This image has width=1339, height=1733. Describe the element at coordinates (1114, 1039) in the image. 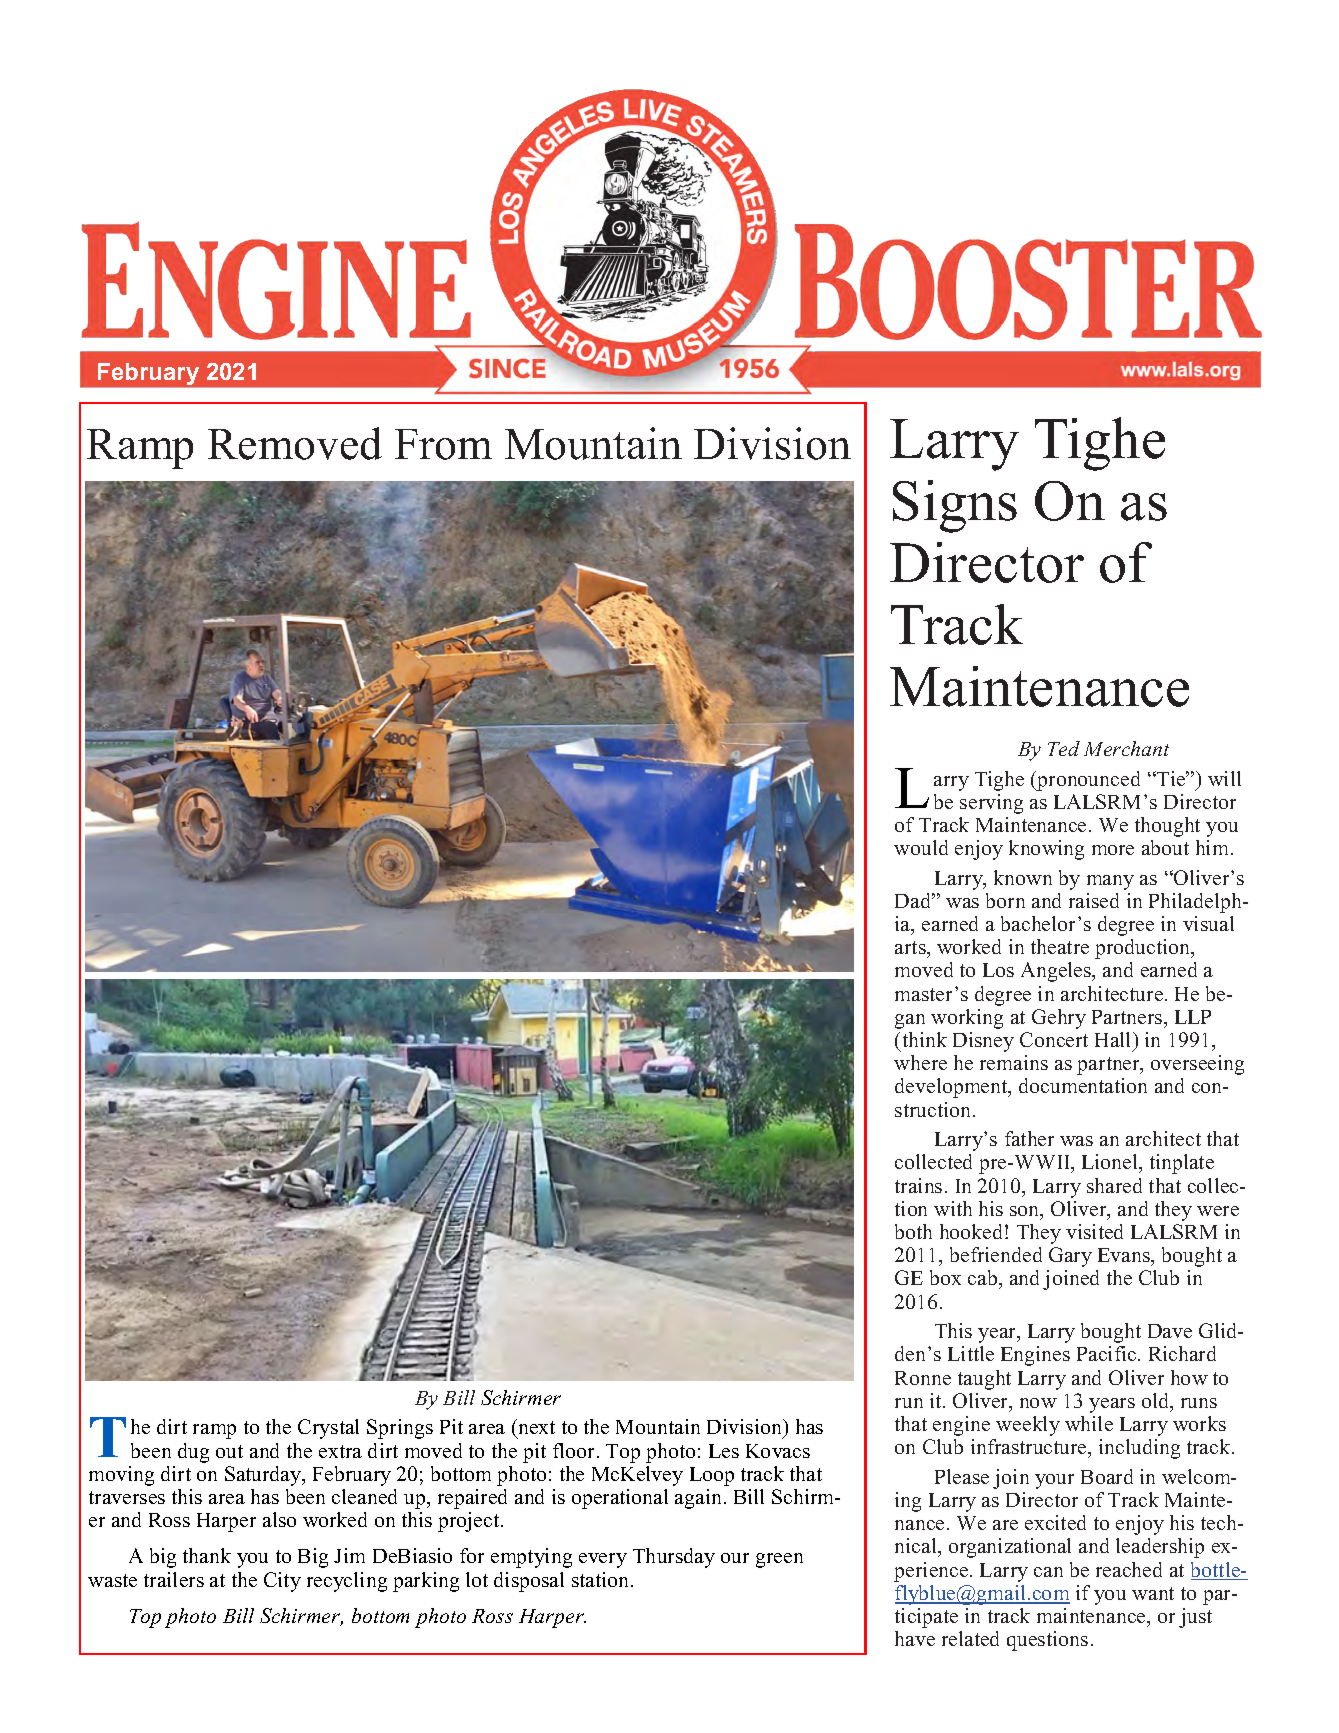

I see `Hall` at that location.
